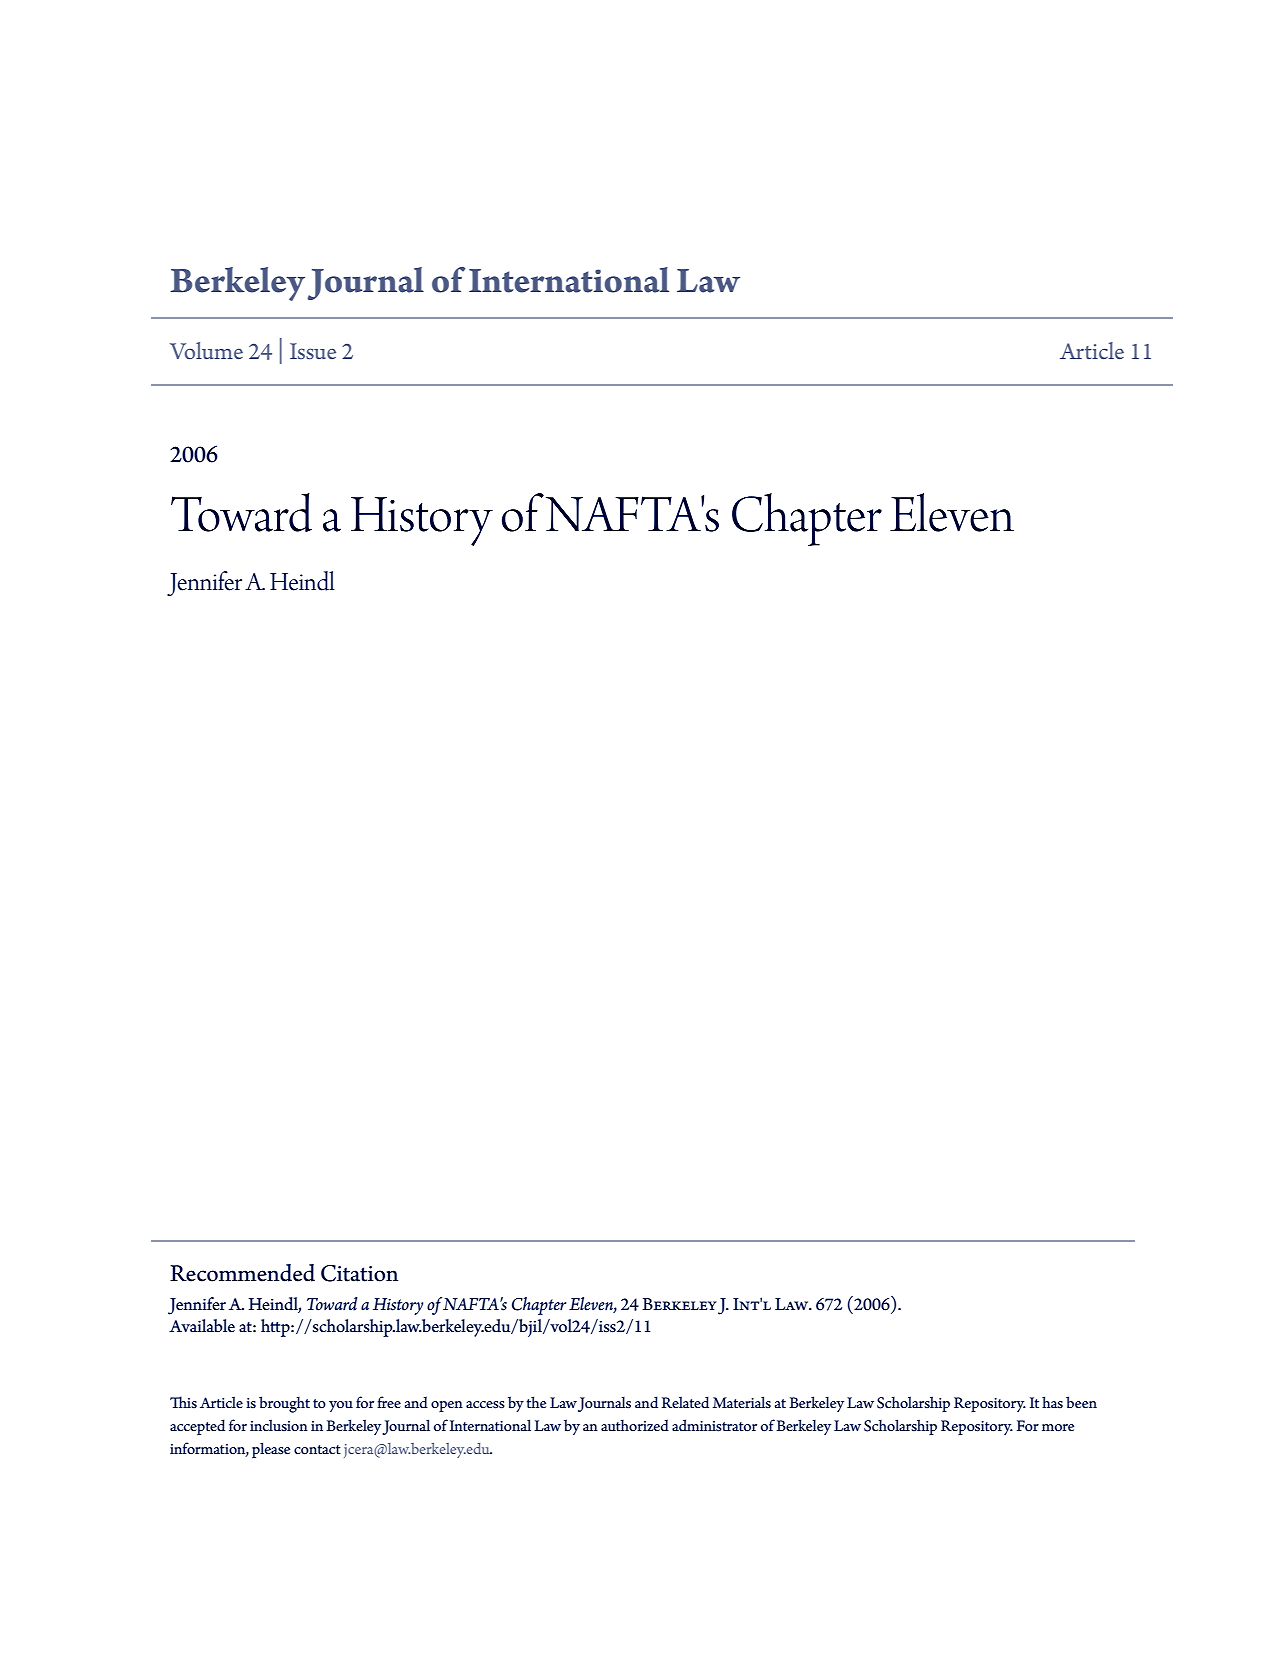 This document has width=1286, height=1664. Describe the element at coordinates (485, 1405) in the document. I see `access` at that location.
